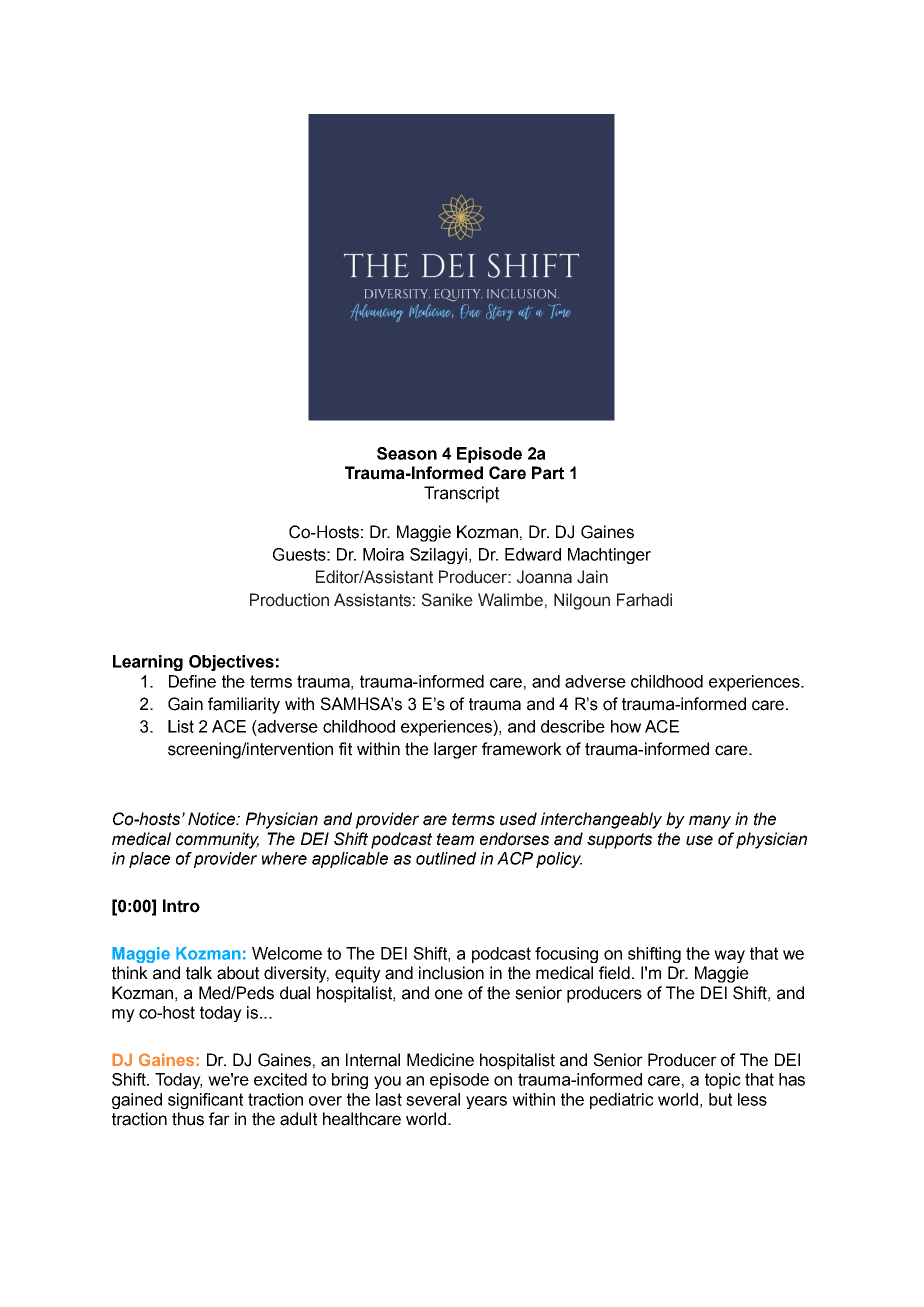  I want to click on Notice, so click(213, 819).
